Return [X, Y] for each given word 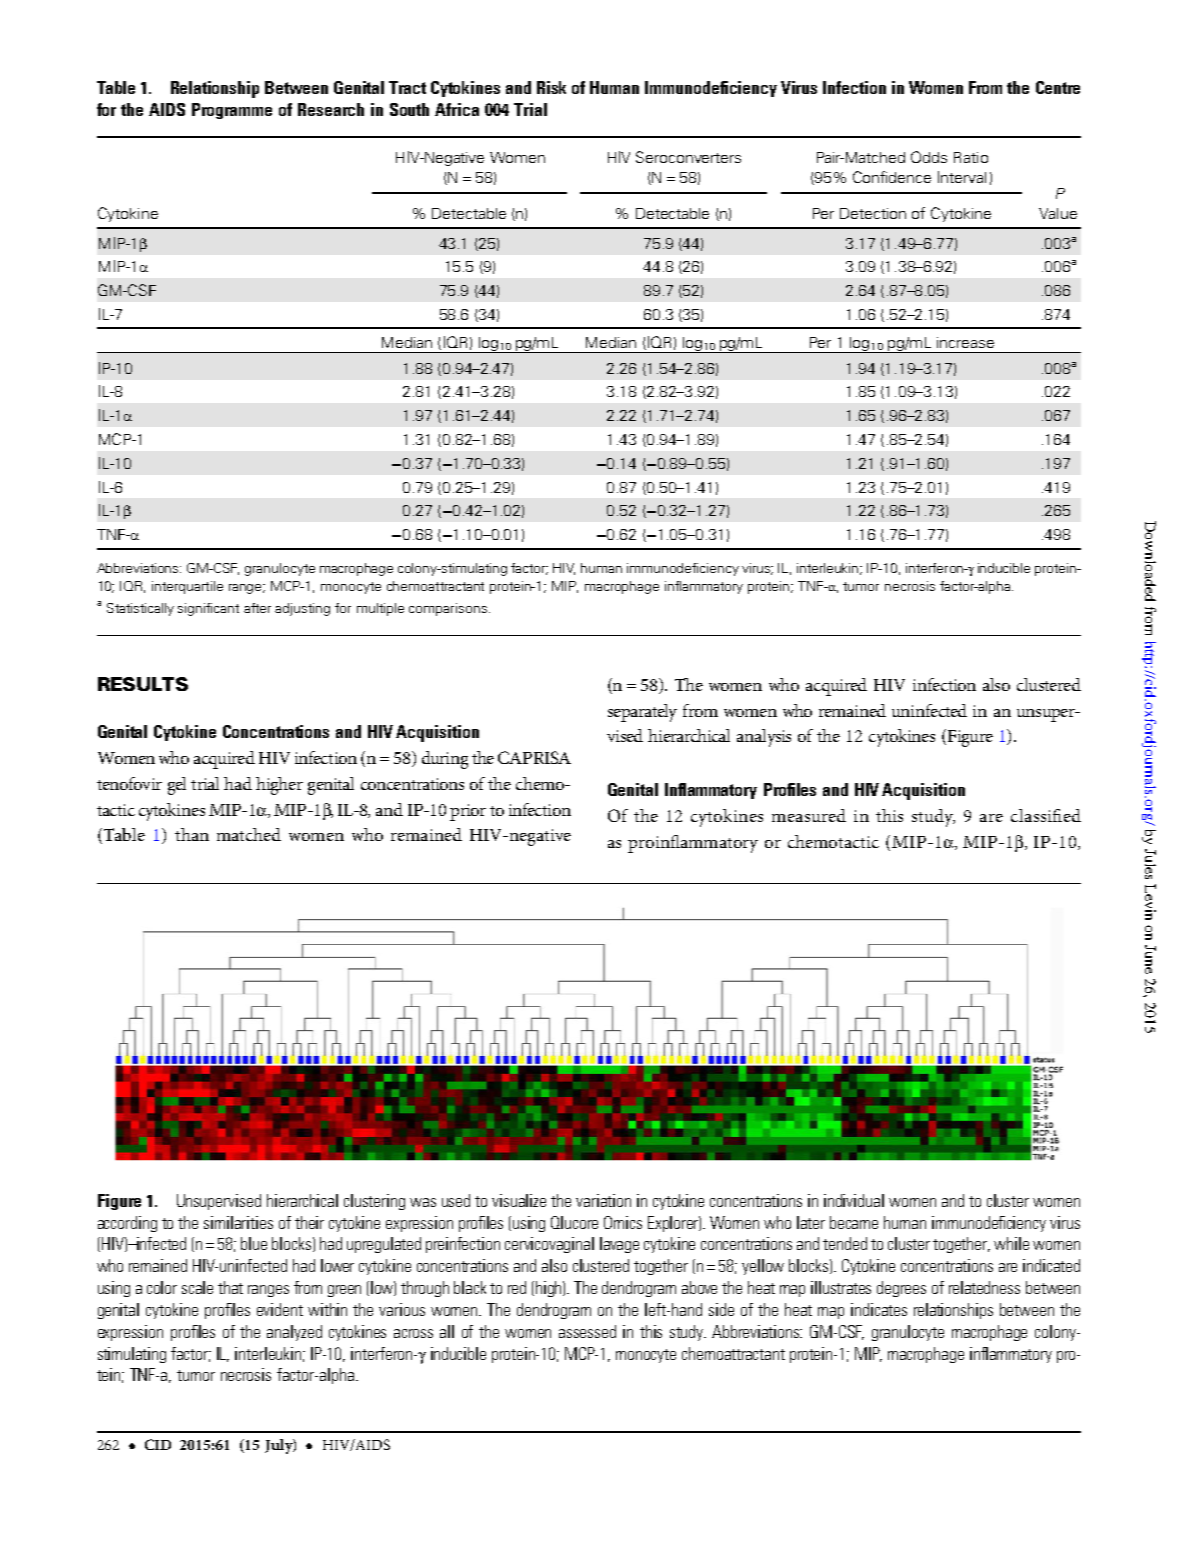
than [192, 834]
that [230, 1287]
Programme [232, 111]
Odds [929, 157]
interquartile [187, 587]
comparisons [449, 609]
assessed [587, 1331]
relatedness [984, 1287]
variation [603, 1200]
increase [965, 342]
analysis [764, 738]
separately [642, 713]
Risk [551, 87]
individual [854, 1200]
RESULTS [143, 684]
